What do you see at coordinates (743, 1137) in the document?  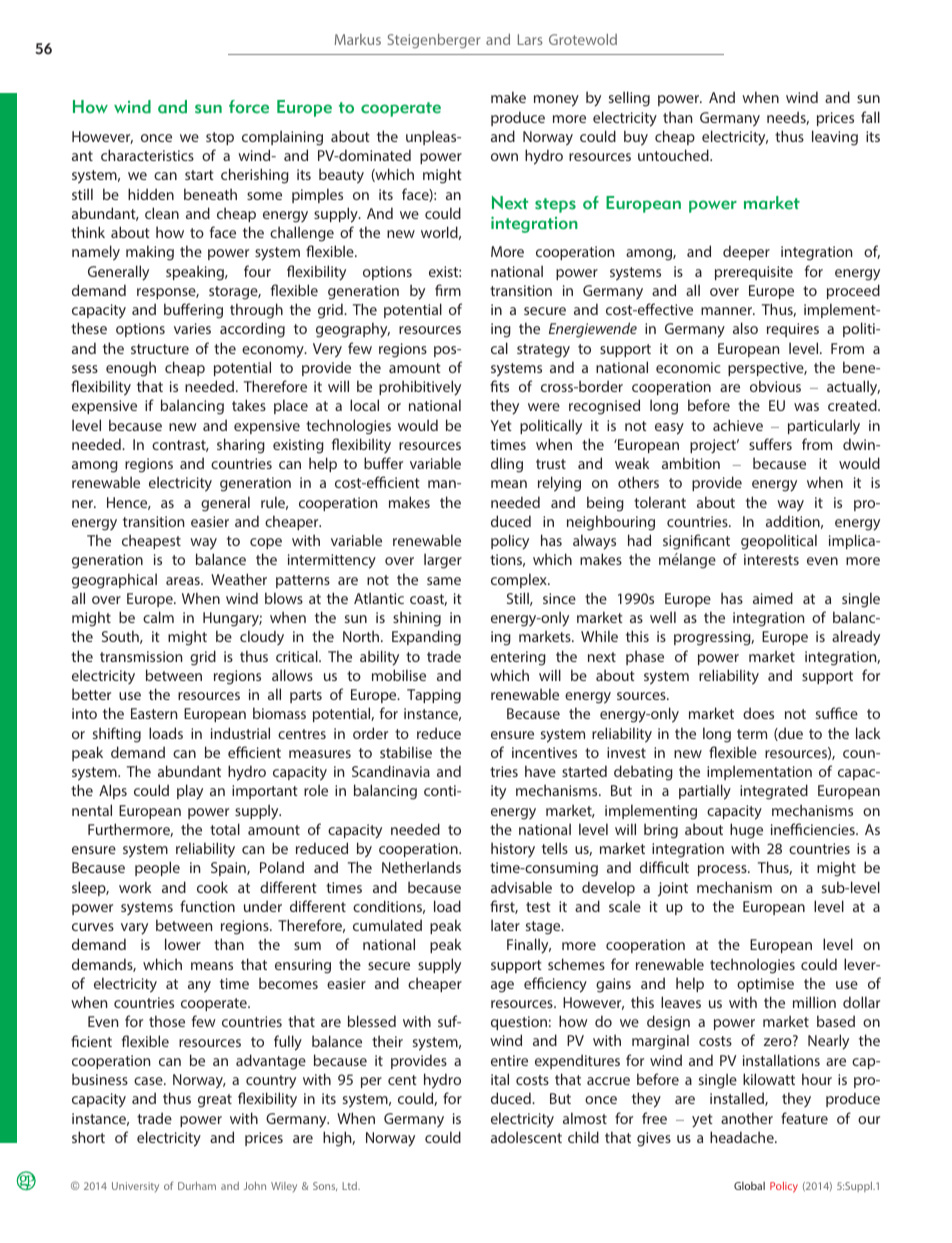 I see `headache` at bounding box center [743, 1137].
